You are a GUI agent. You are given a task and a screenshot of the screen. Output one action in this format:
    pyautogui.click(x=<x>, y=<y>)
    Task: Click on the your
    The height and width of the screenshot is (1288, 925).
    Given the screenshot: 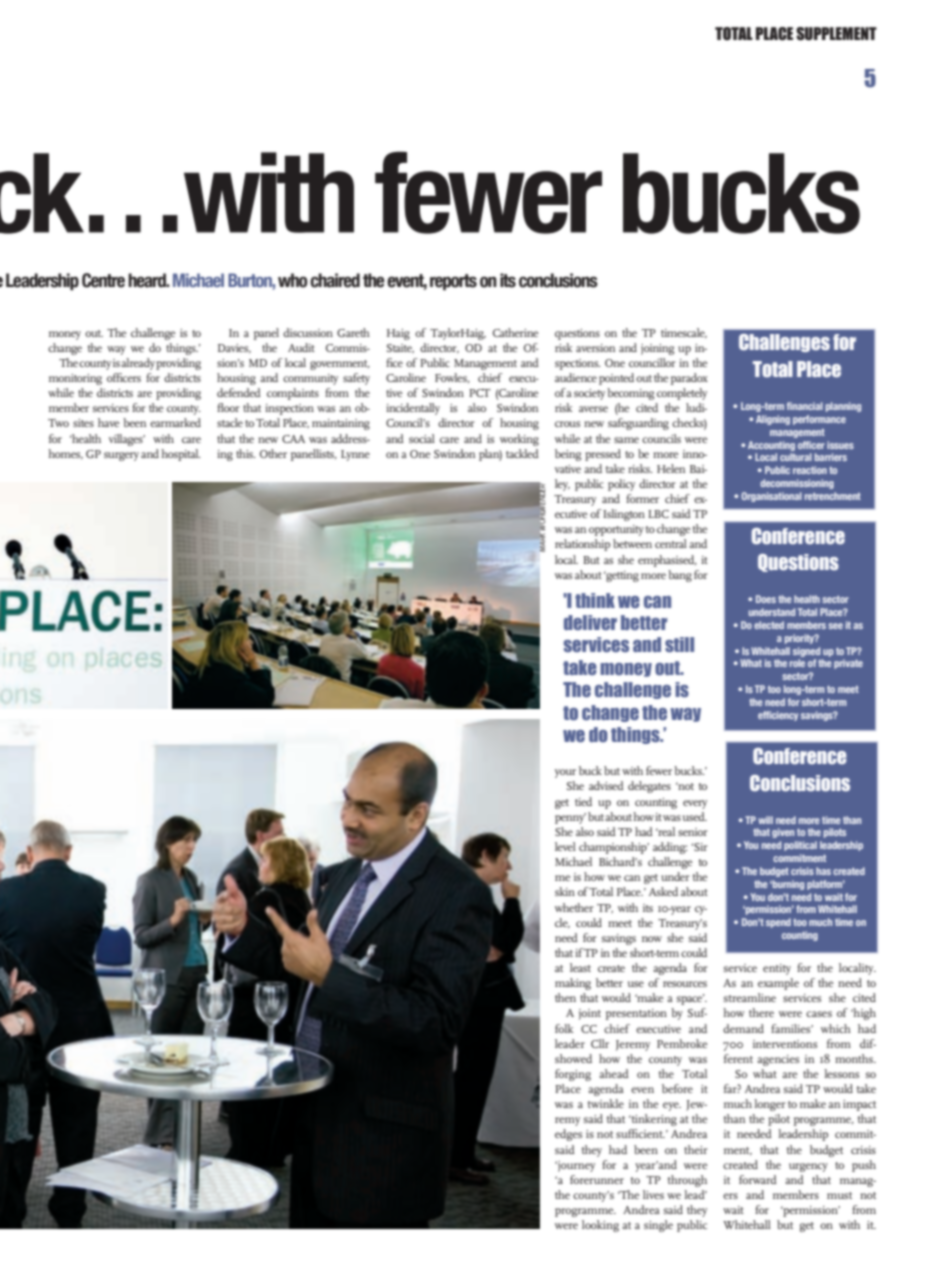 What is the action you would take?
    pyautogui.click(x=565, y=773)
